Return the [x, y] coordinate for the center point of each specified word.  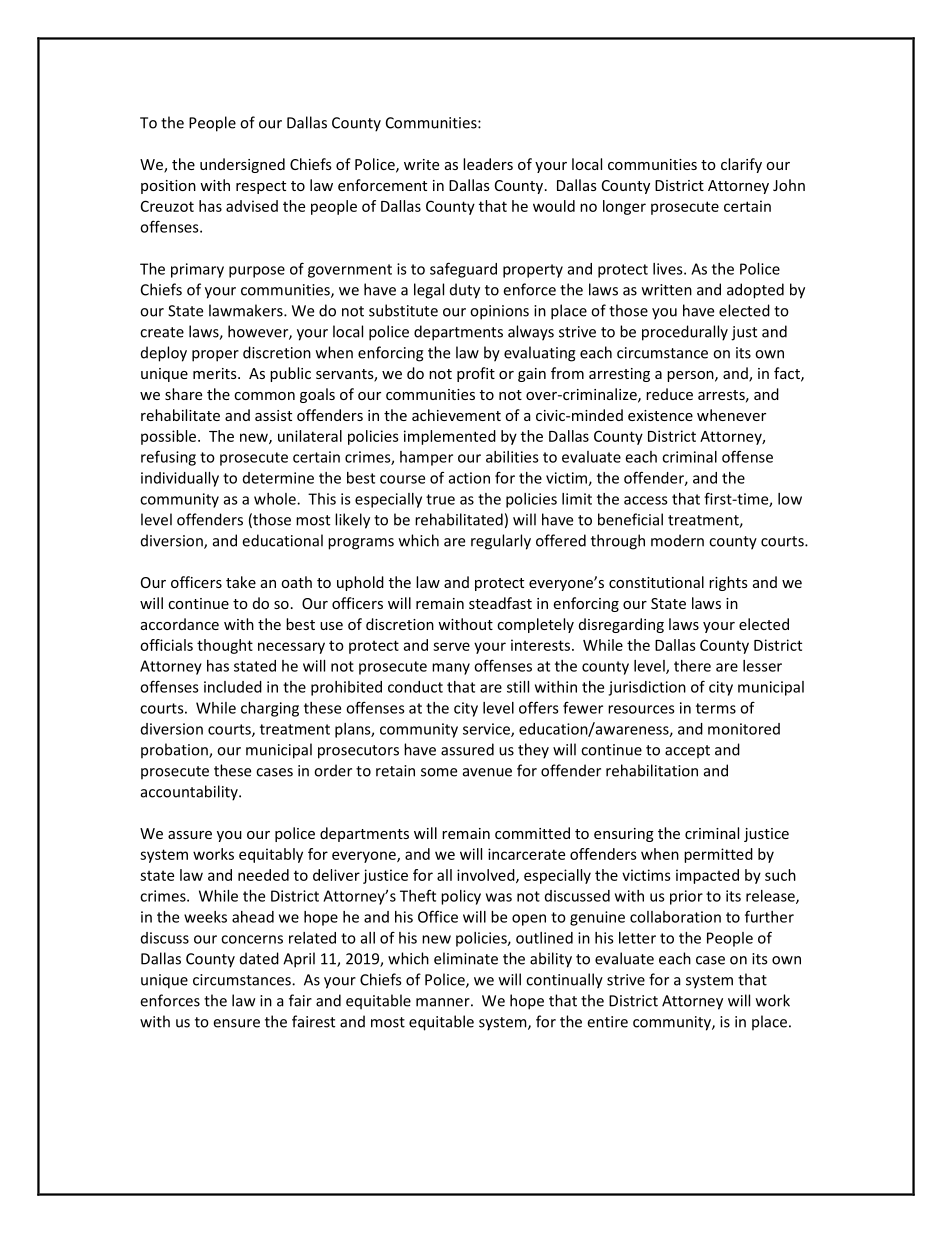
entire [607, 1022]
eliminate [466, 958]
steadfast [500, 603]
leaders [488, 164]
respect [261, 187]
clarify [741, 165]
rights [728, 583]
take [241, 582]
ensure [236, 1023]
